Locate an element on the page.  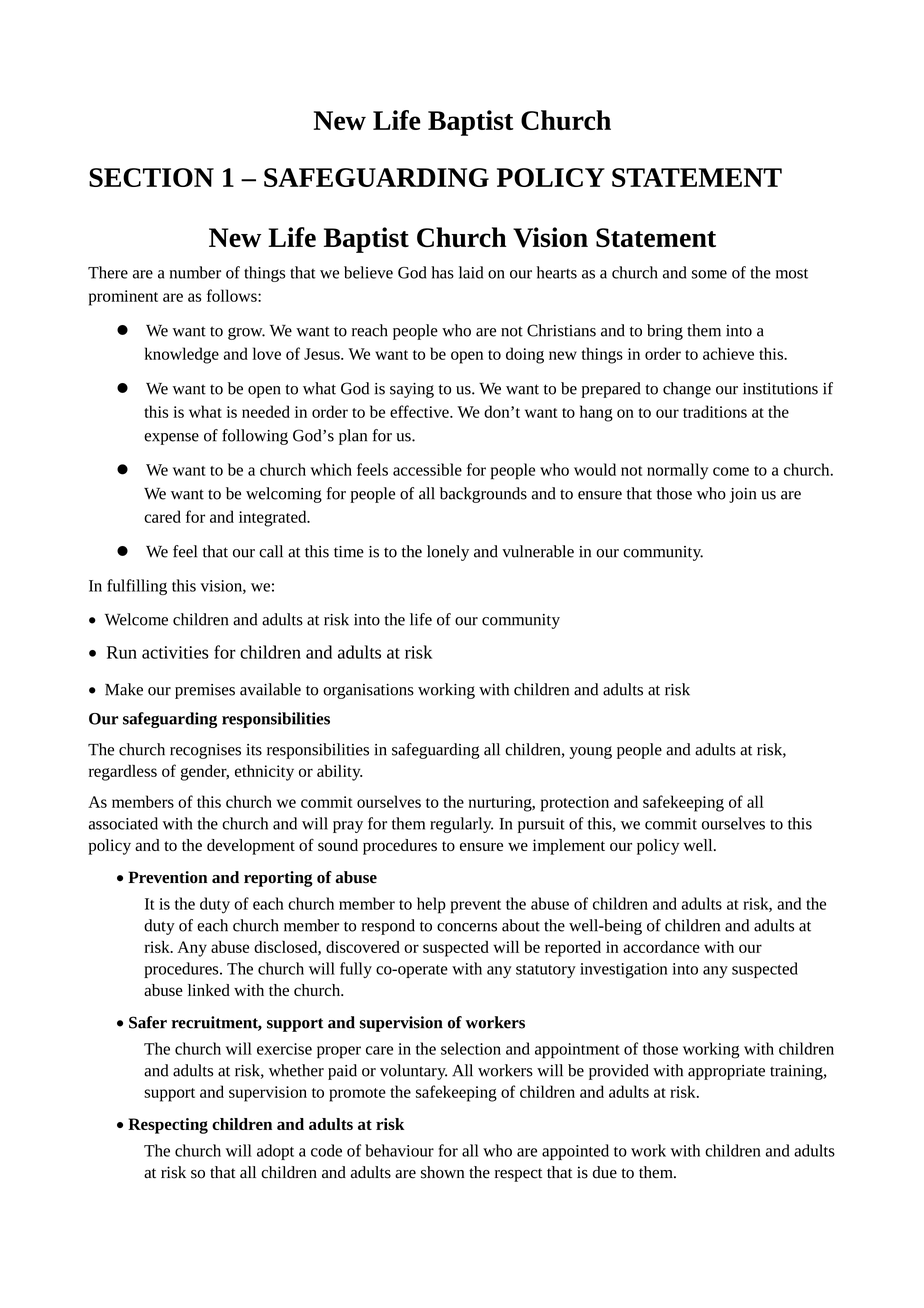
integrated is located at coordinates (274, 518).
